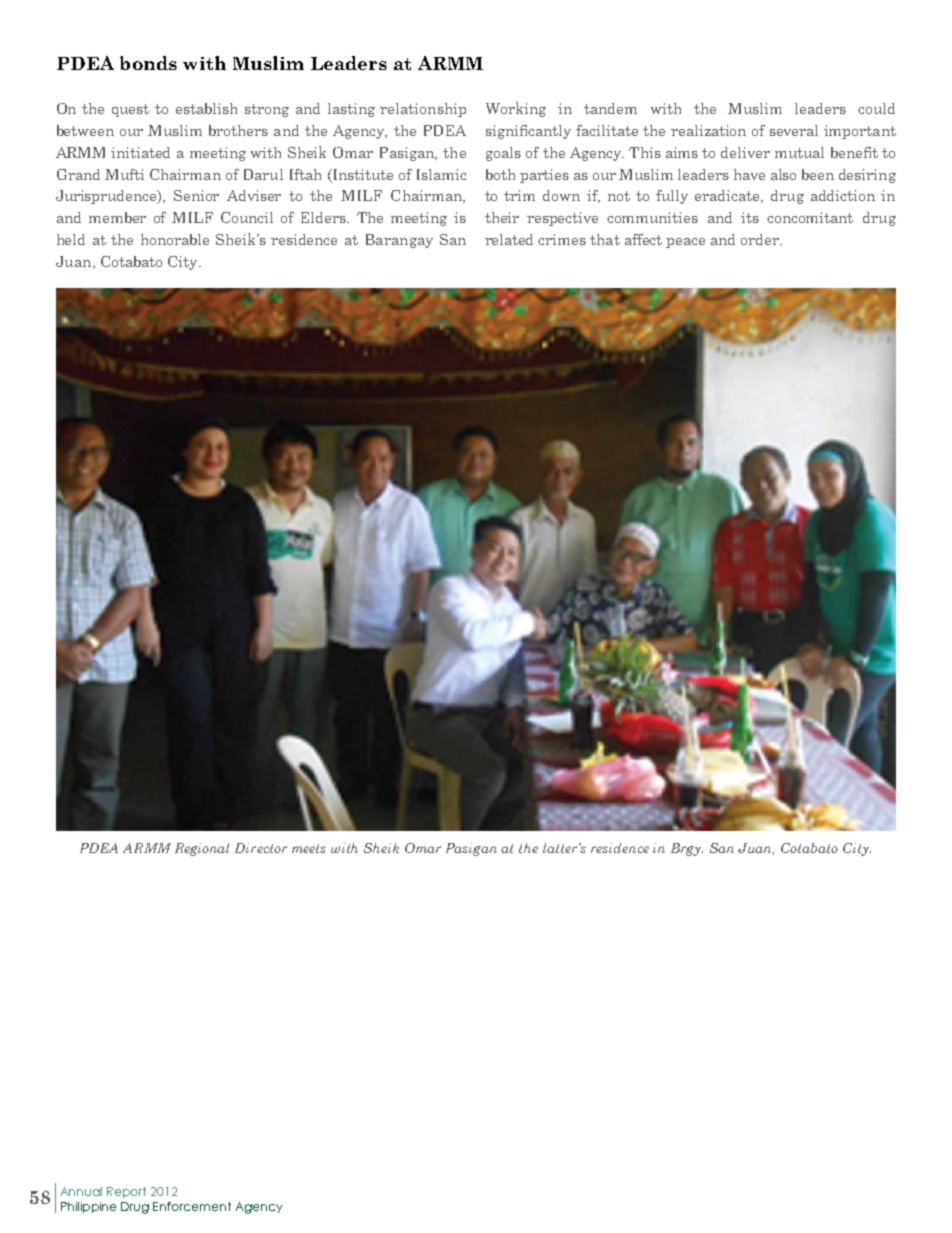  I want to click on Regional, so click(202, 849).
